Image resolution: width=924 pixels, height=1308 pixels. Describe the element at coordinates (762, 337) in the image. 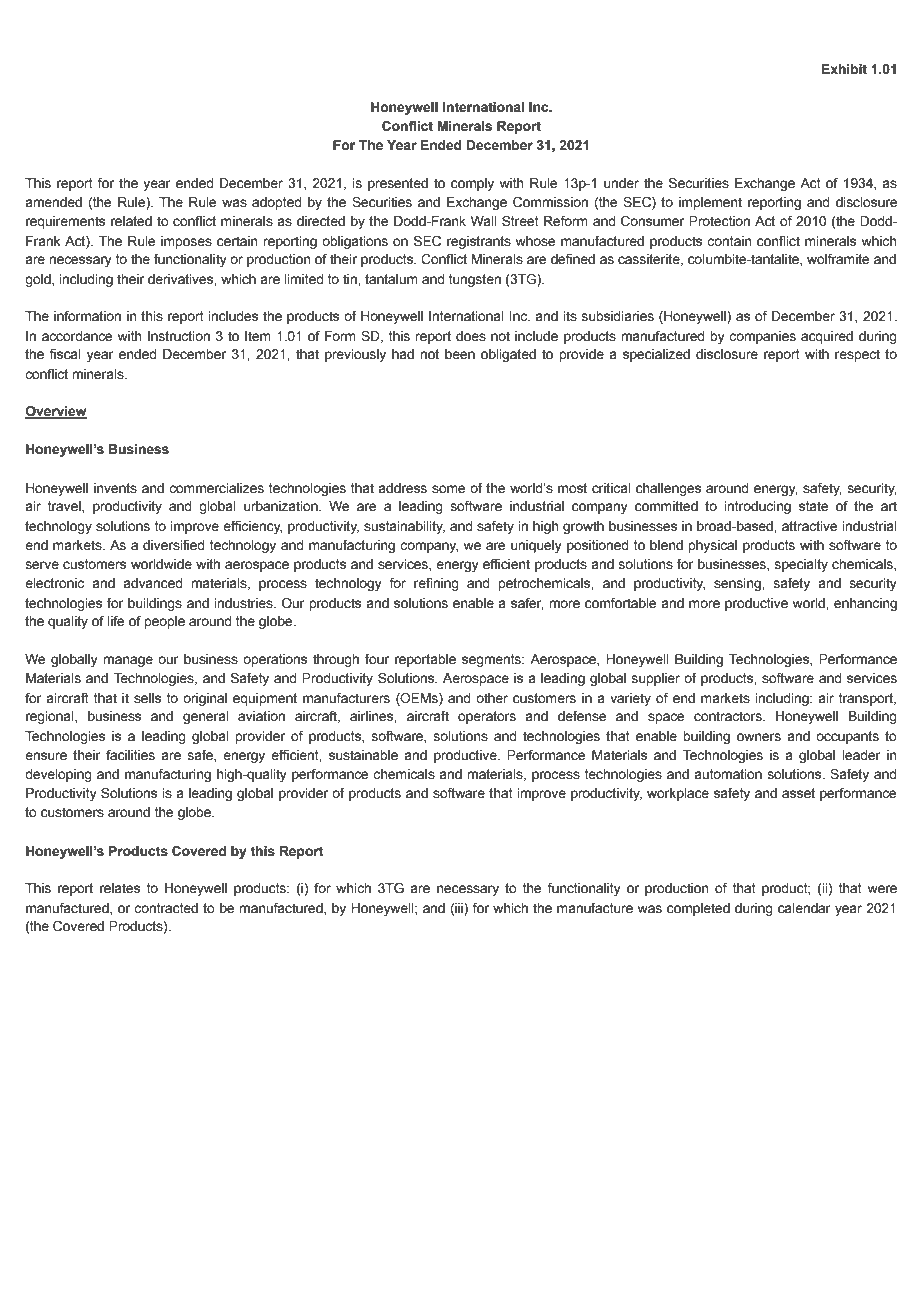

I see `companies` at that location.
